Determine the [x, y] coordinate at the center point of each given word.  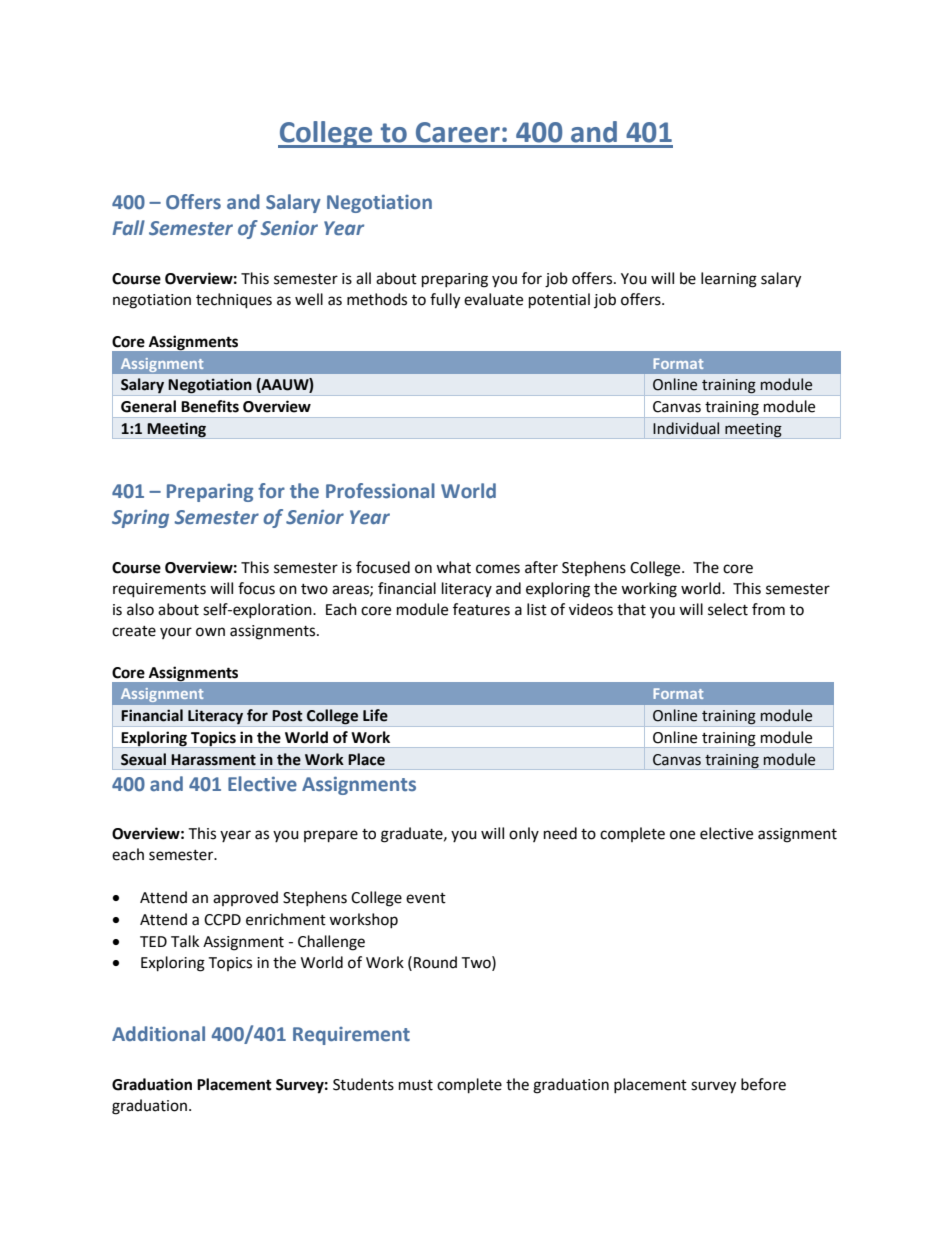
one [682, 835]
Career [458, 132]
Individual [686, 428]
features [481, 609]
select [728, 609]
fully [445, 301]
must [416, 1085]
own [210, 632]
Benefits [210, 406]
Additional [158, 1034]
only [524, 834]
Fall [128, 227]
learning [729, 280]
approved [245, 898]
